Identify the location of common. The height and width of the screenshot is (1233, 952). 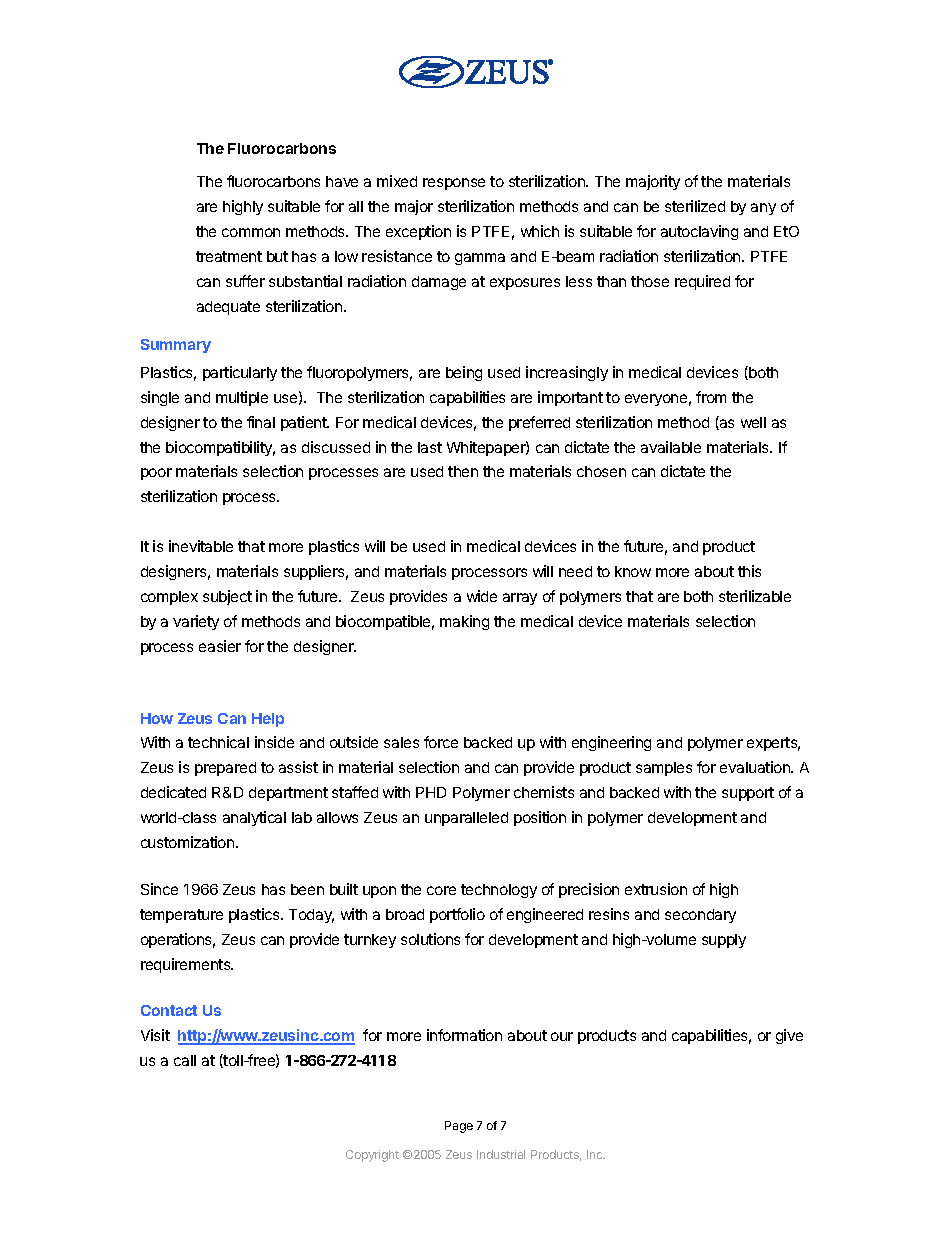
(251, 232).
